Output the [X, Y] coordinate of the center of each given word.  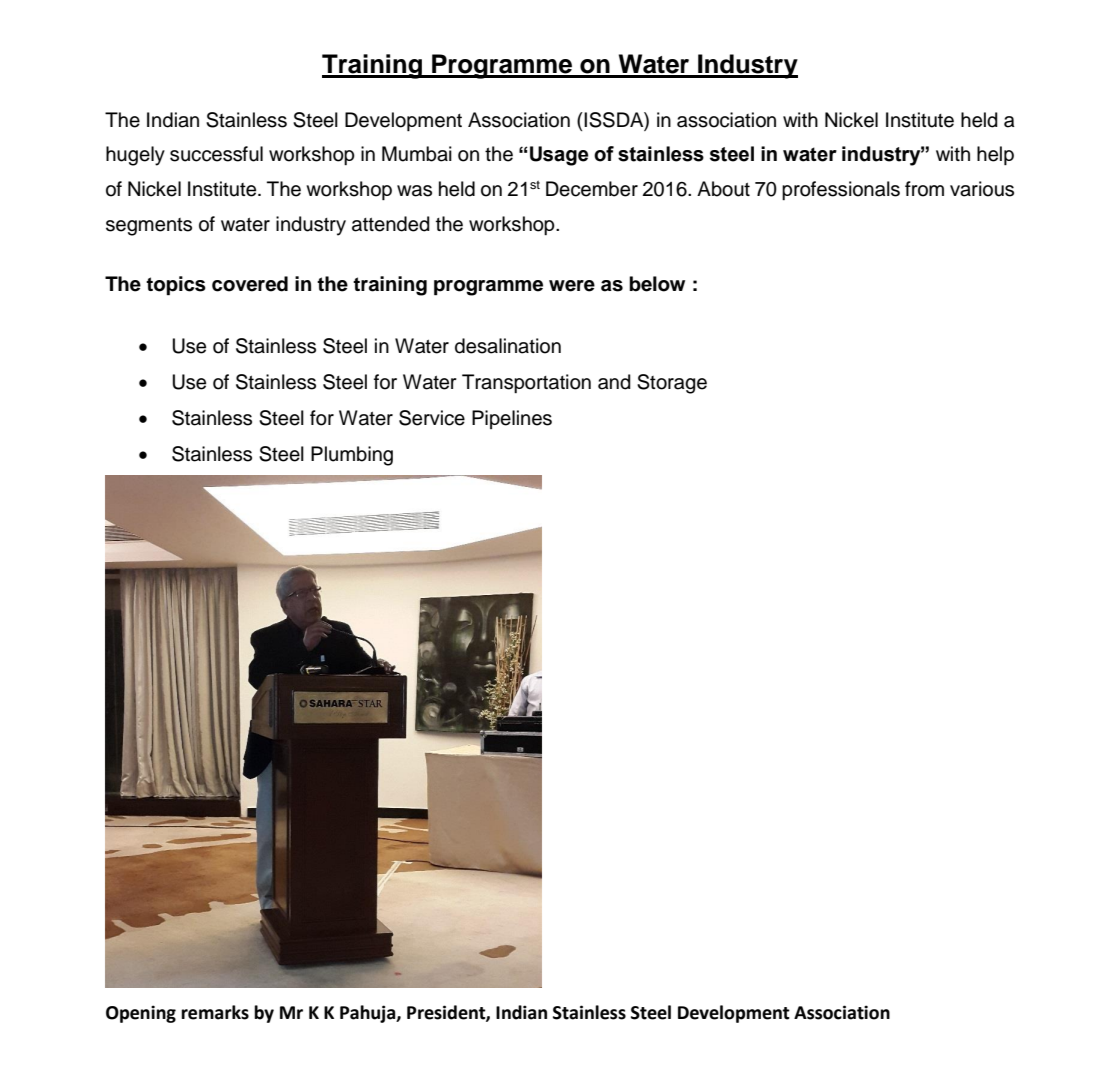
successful [216, 154]
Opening [141, 1014]
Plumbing [352, 456]
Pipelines [512, 419]
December [592, 189]
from [924, 189]
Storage [672, 384]
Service [432, 418]
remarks [215, 1012]
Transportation [526, 383]
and [614, 382]
